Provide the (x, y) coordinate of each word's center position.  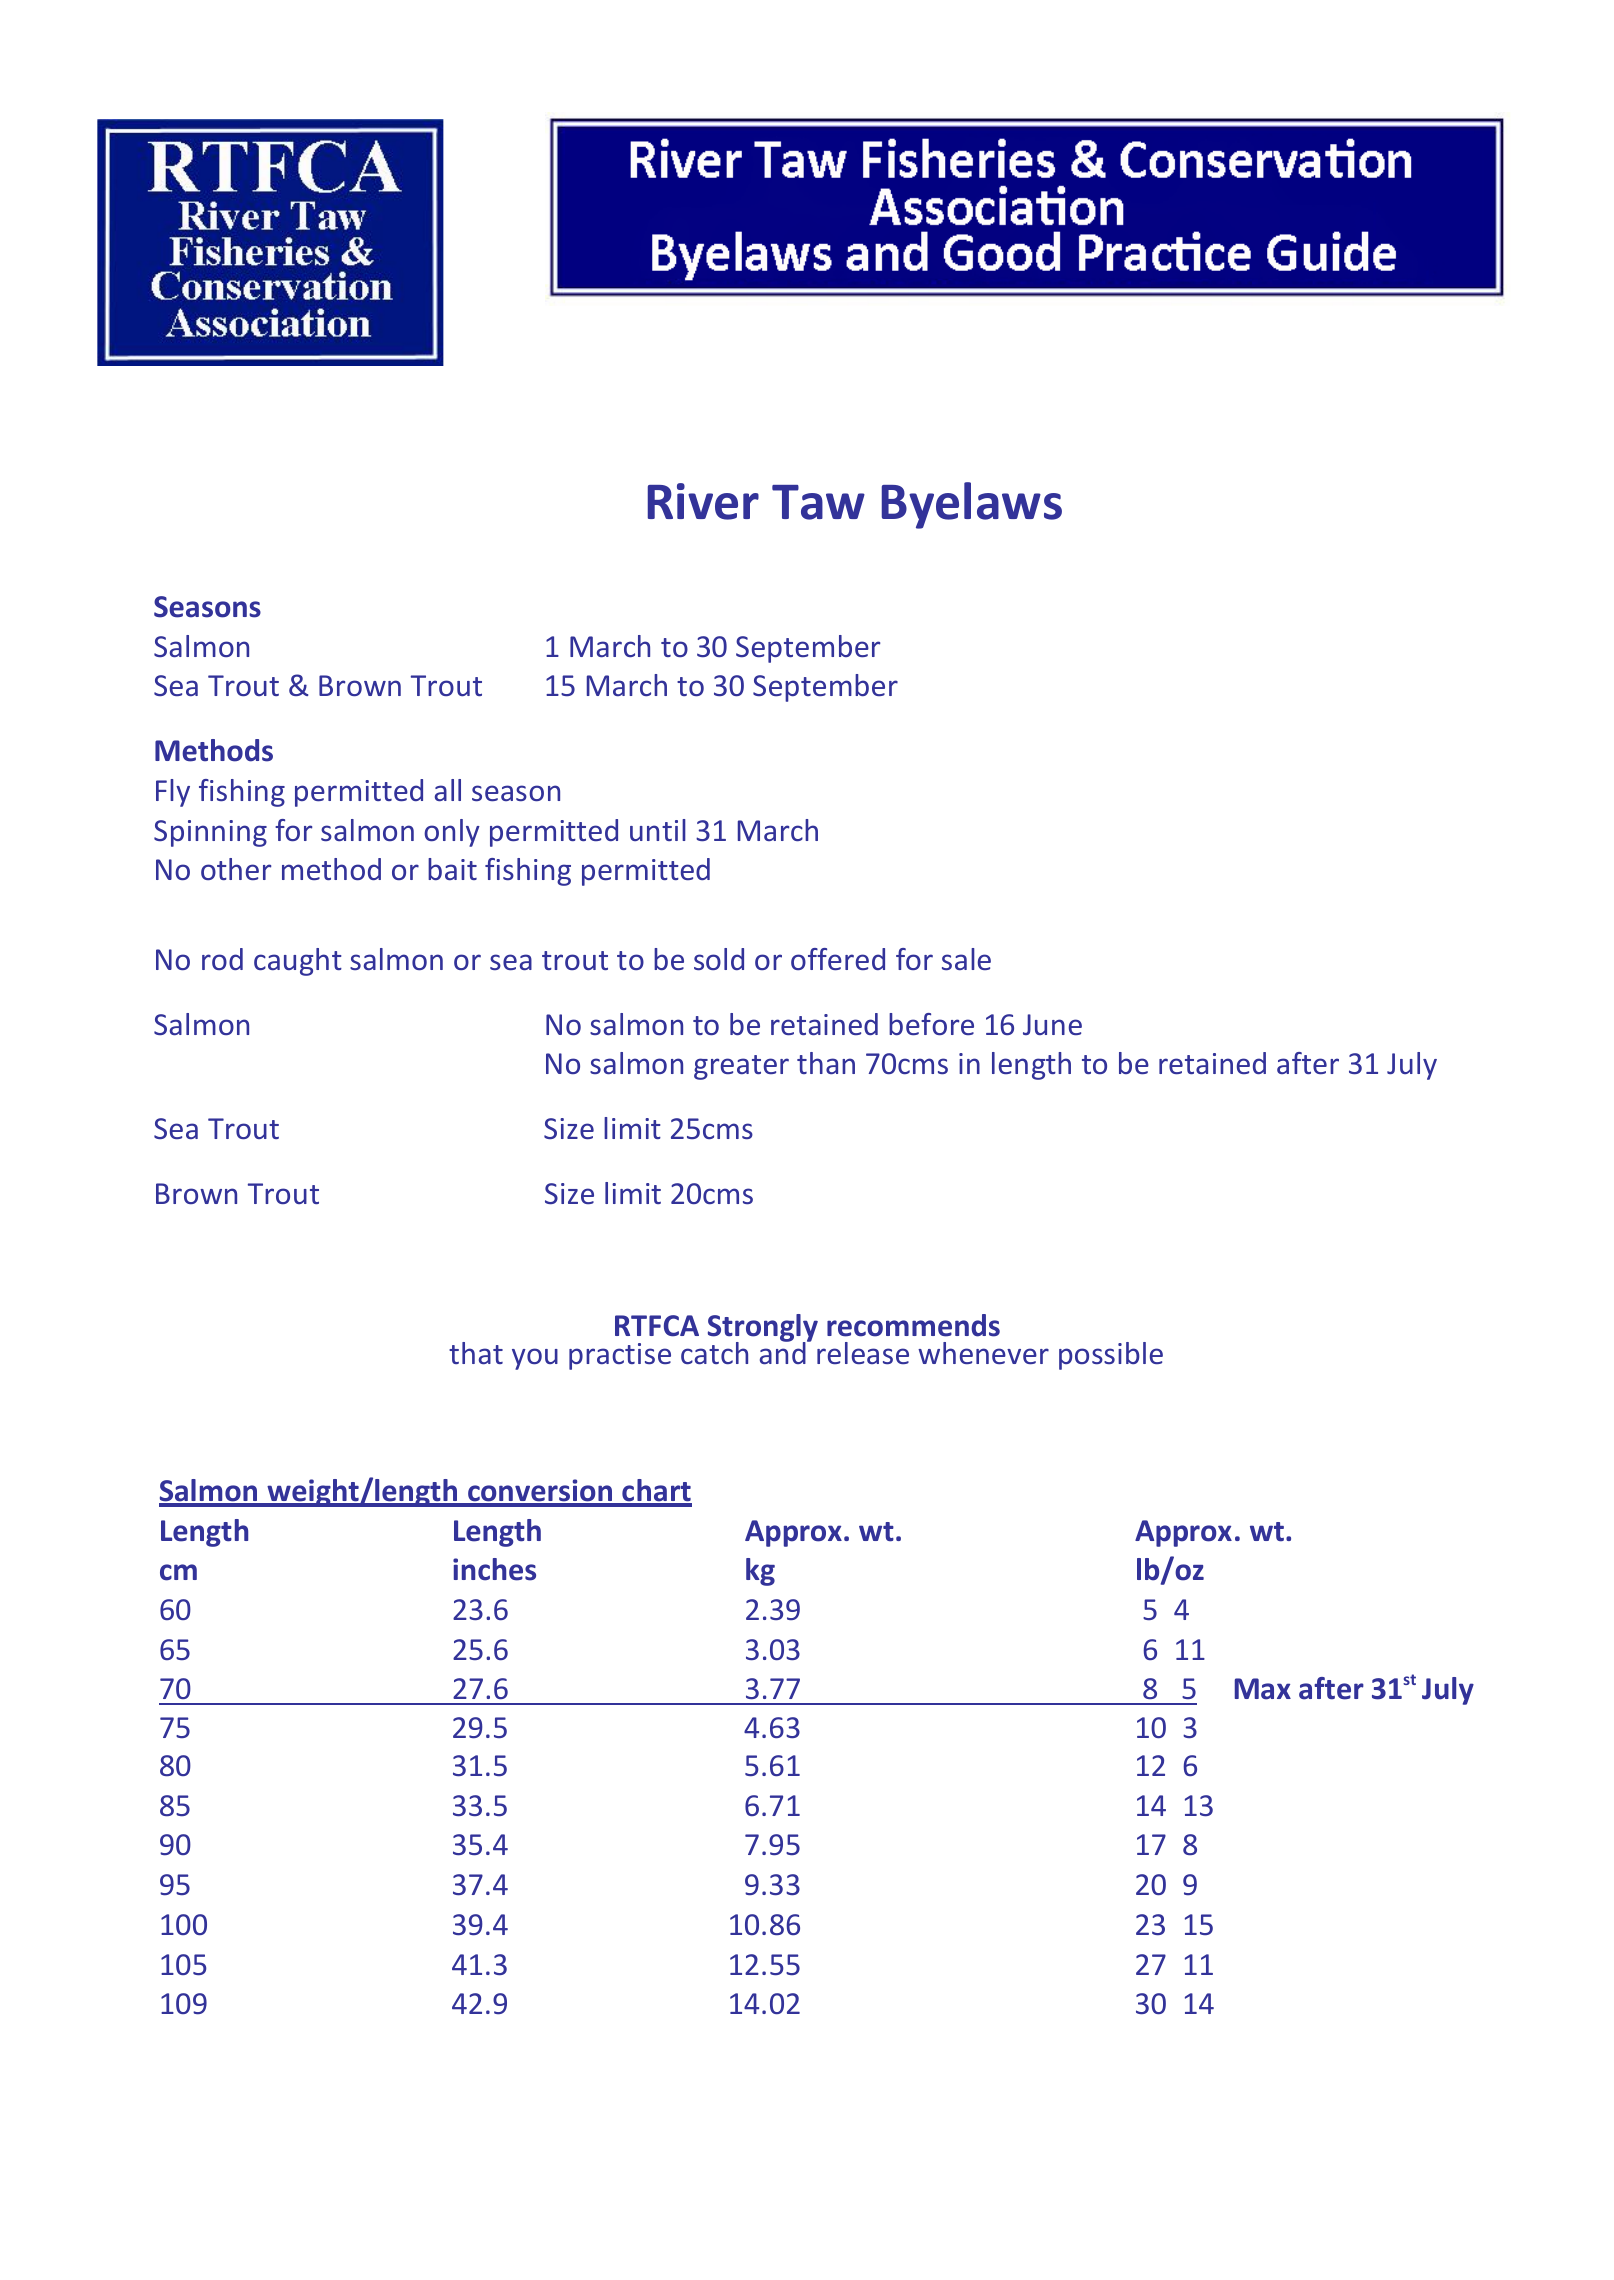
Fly (173, 793)
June (1052, 1024)
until (658, 830)
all (448, 790)
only (452, 833)
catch (714, 1353)
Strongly (763, 1329)
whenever (983, 1353)
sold (719, 959)
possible (1111, 1356)
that (476, 1353)
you (535, 1359)
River (703, 501)
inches (494, 1569)
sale (966, 959)
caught (298, 962)
